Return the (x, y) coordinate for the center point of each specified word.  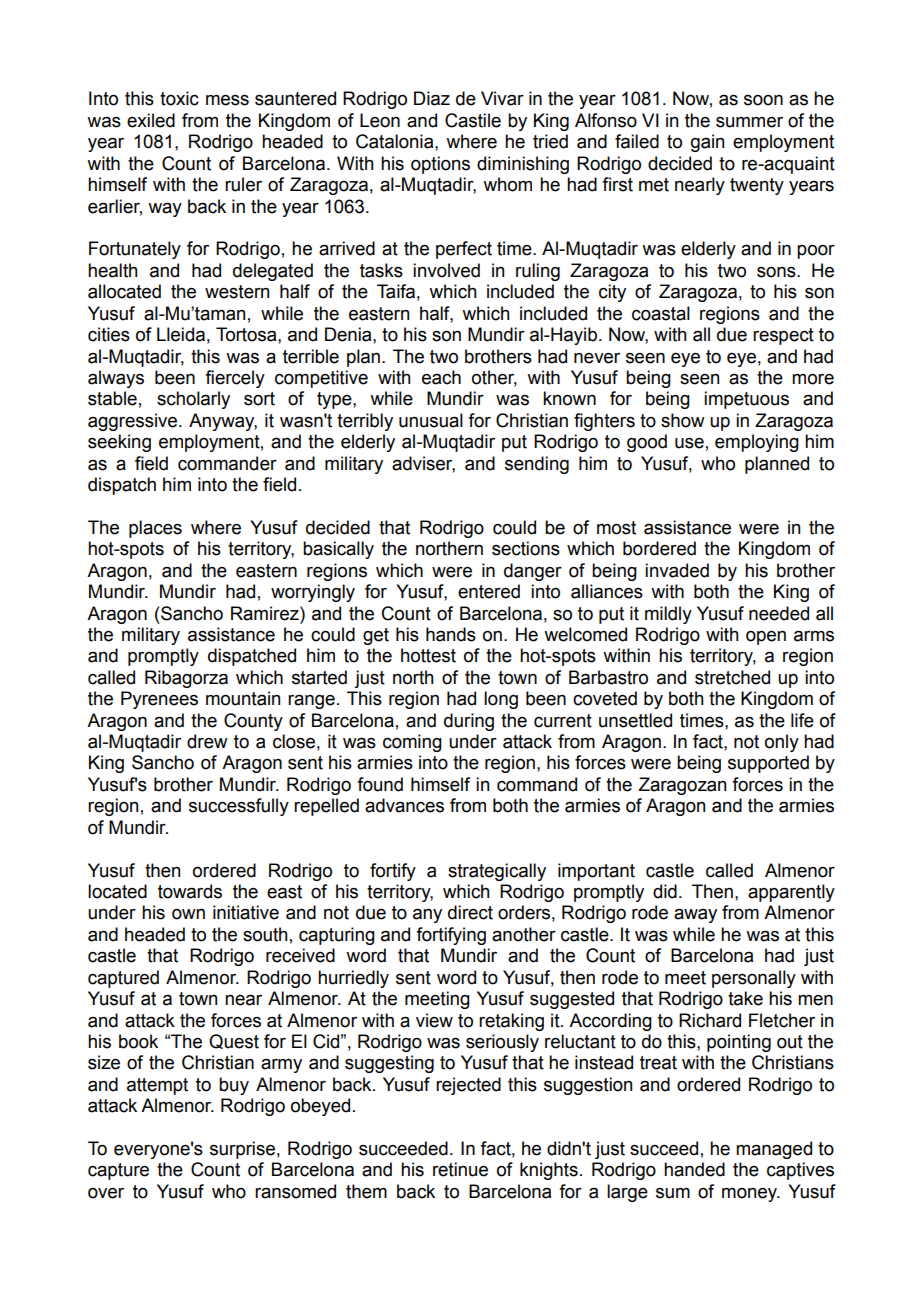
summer (749, 122)
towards (190, 891)
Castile (473, 120)
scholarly (193, 400)
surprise (242, 1150)
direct (470, 912)
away (695, 915)
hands (451, 634)
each (441, 377)
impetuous (746, 400)
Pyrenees (159, 700)
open (766, 638)
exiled (151, 120)
